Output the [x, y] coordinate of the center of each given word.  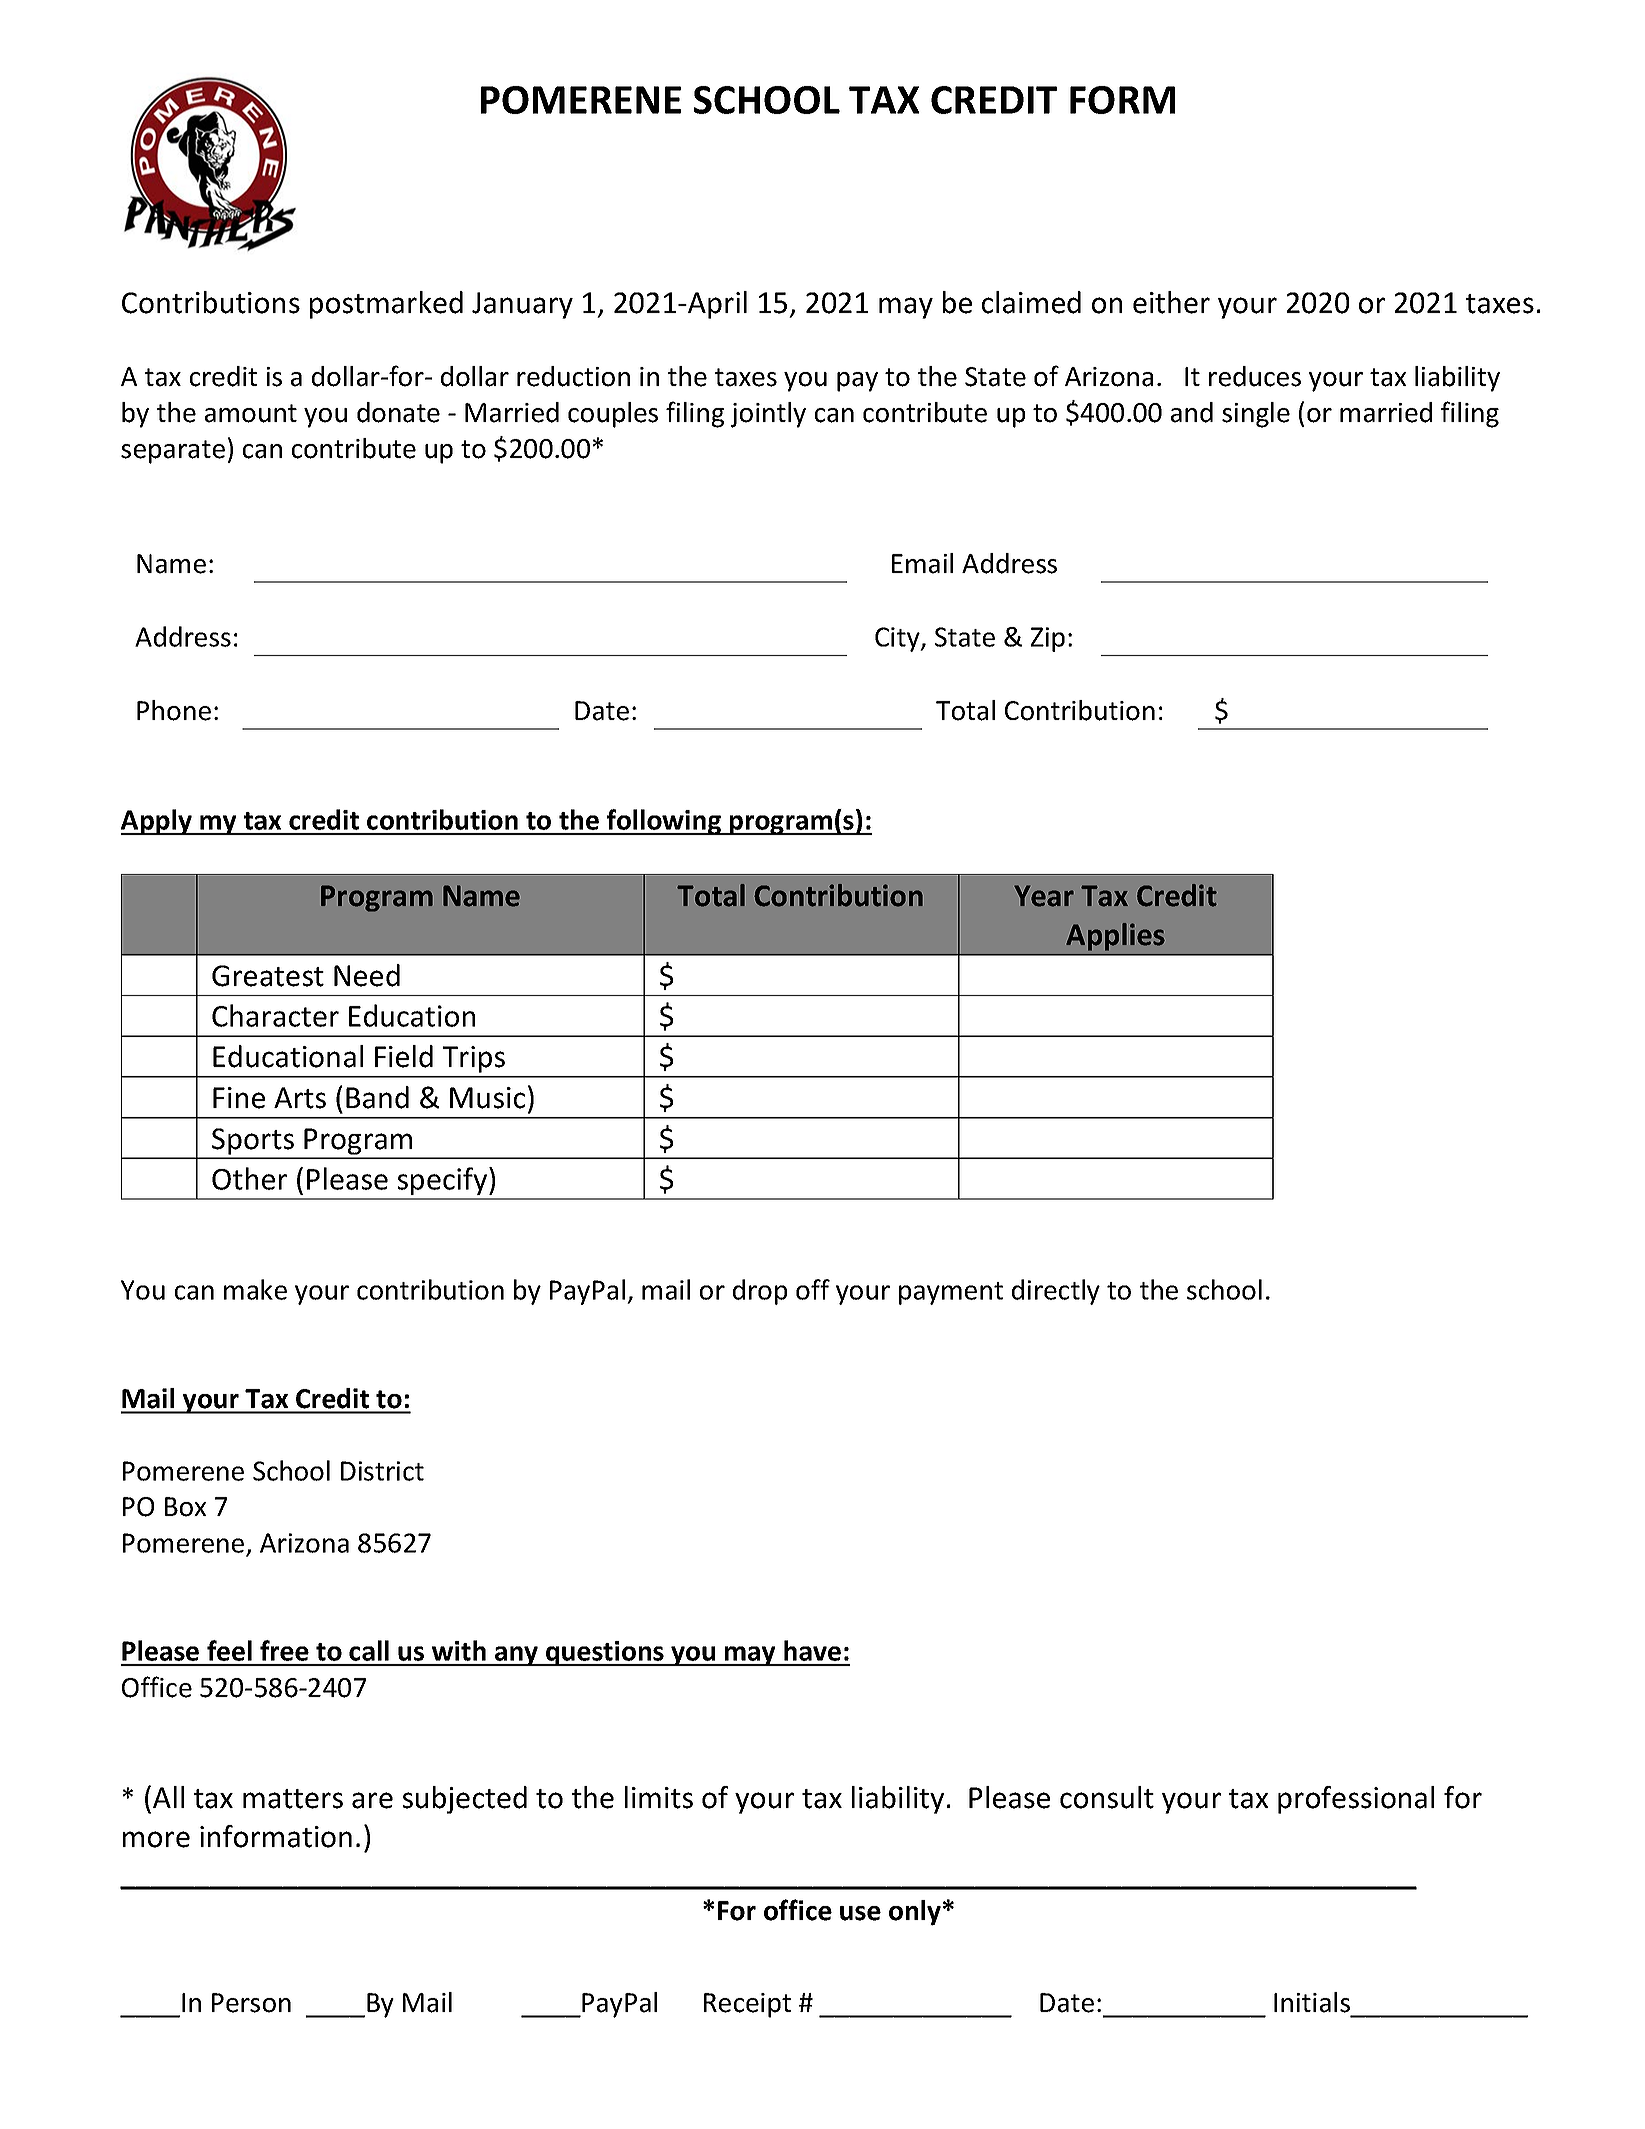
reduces [1255, 376]
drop [760, 1292]
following [664, 822]
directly [1056, 1292]
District [382, 1471]
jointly [768, 415]
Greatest [268, 976]
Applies [1115, 937]
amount [251, 413]
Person [251, 2003]
